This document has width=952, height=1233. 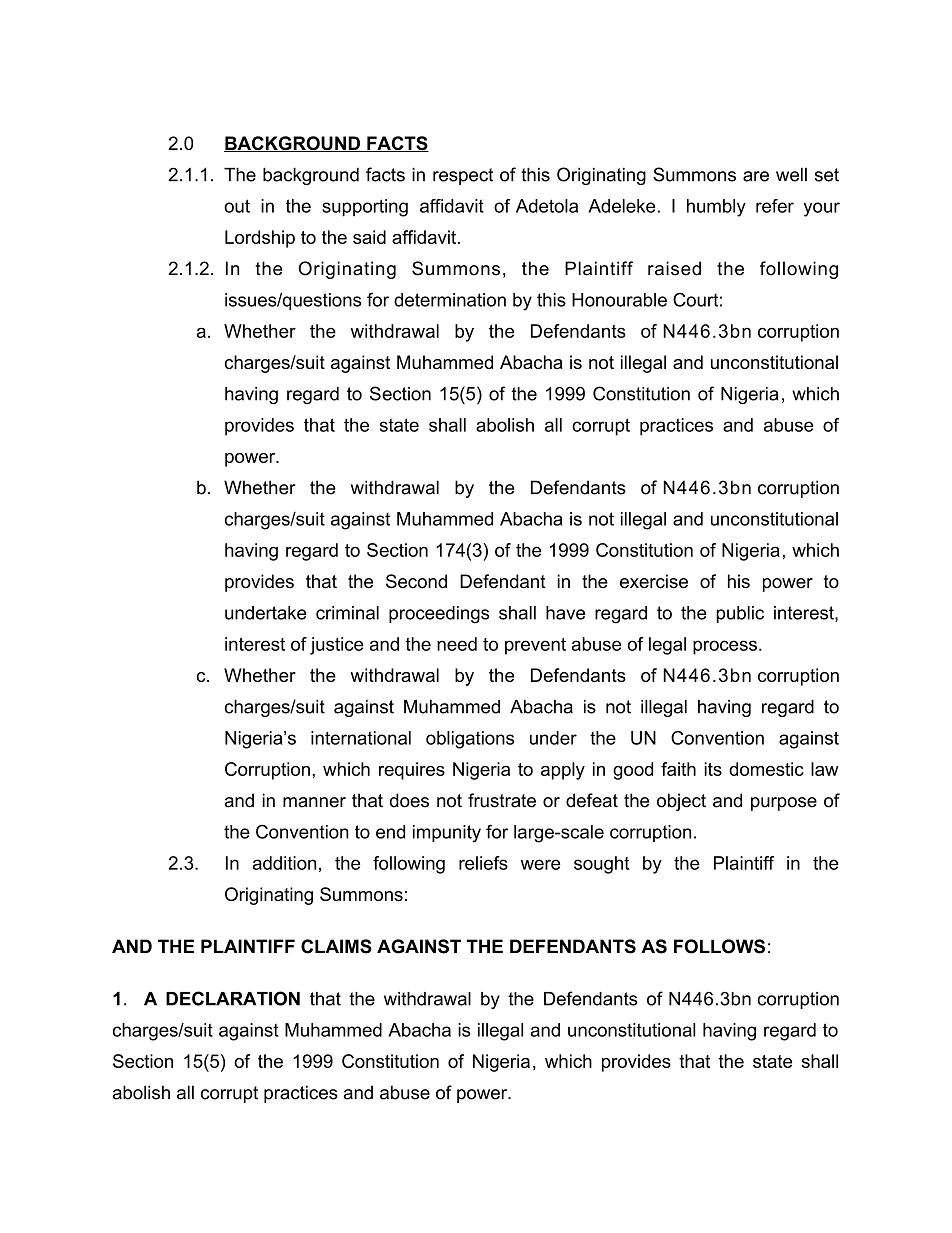 What do you see at coordinates (365, 208) in the document?
I see `supporting` at bounding box center [365, 208].
